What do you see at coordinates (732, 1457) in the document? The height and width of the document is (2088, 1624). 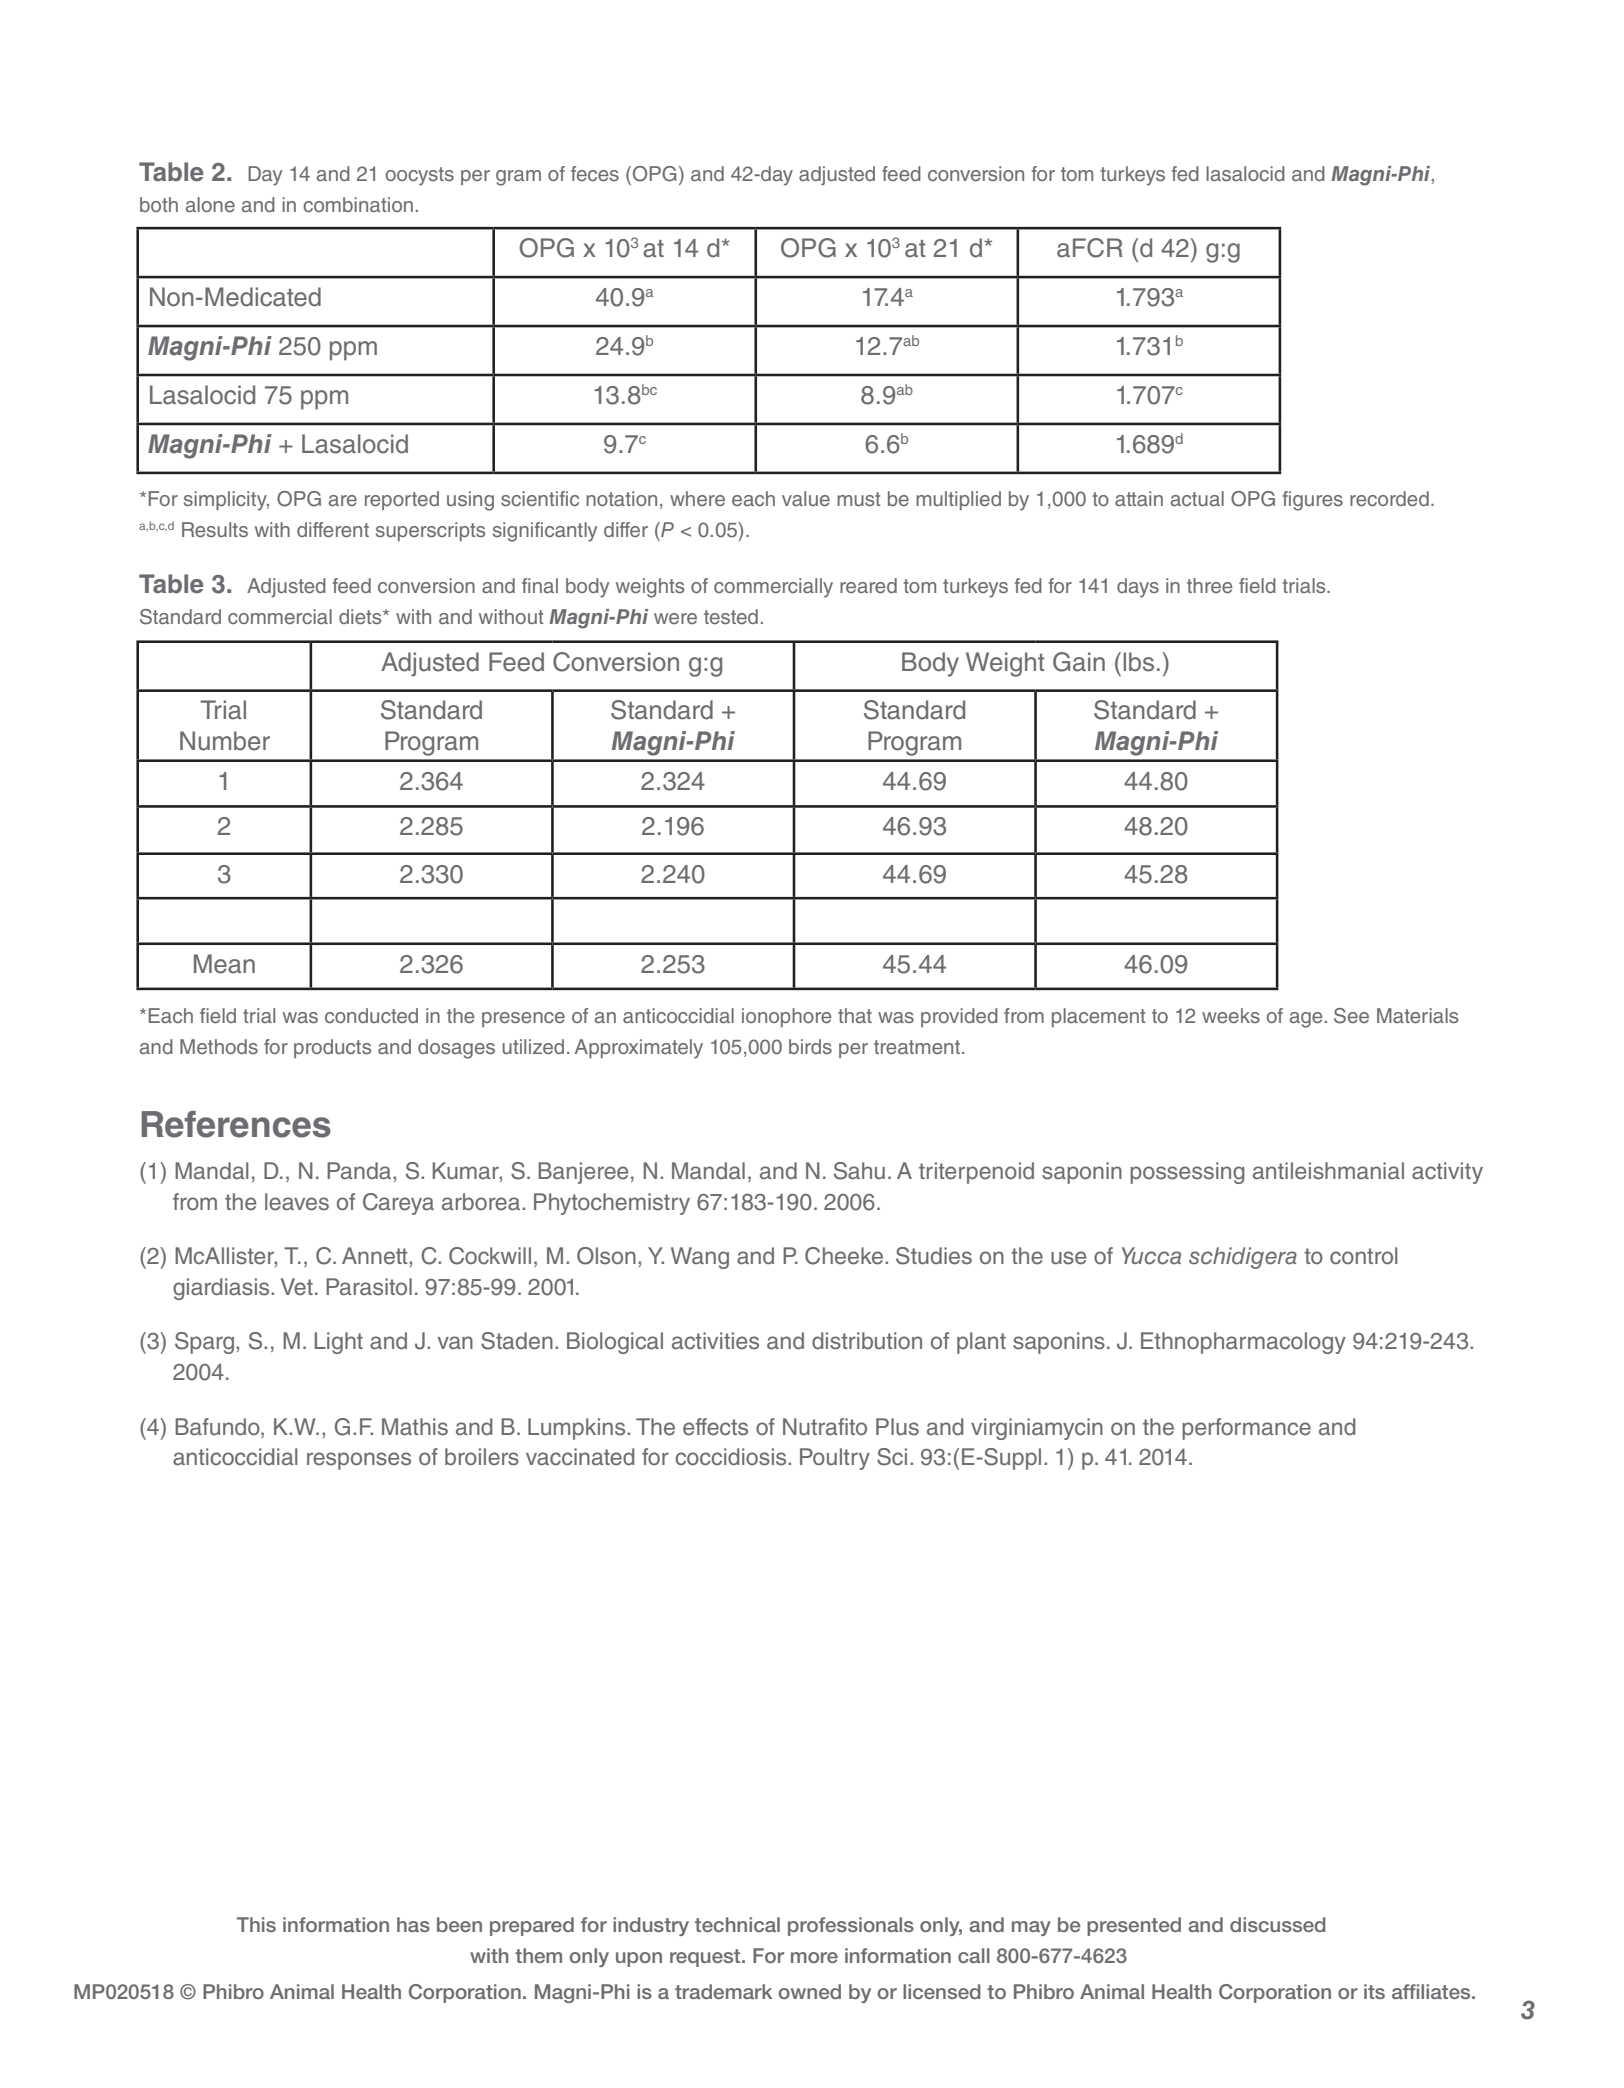 I see `coccidiosis` at bounding box center [732, 1457].
